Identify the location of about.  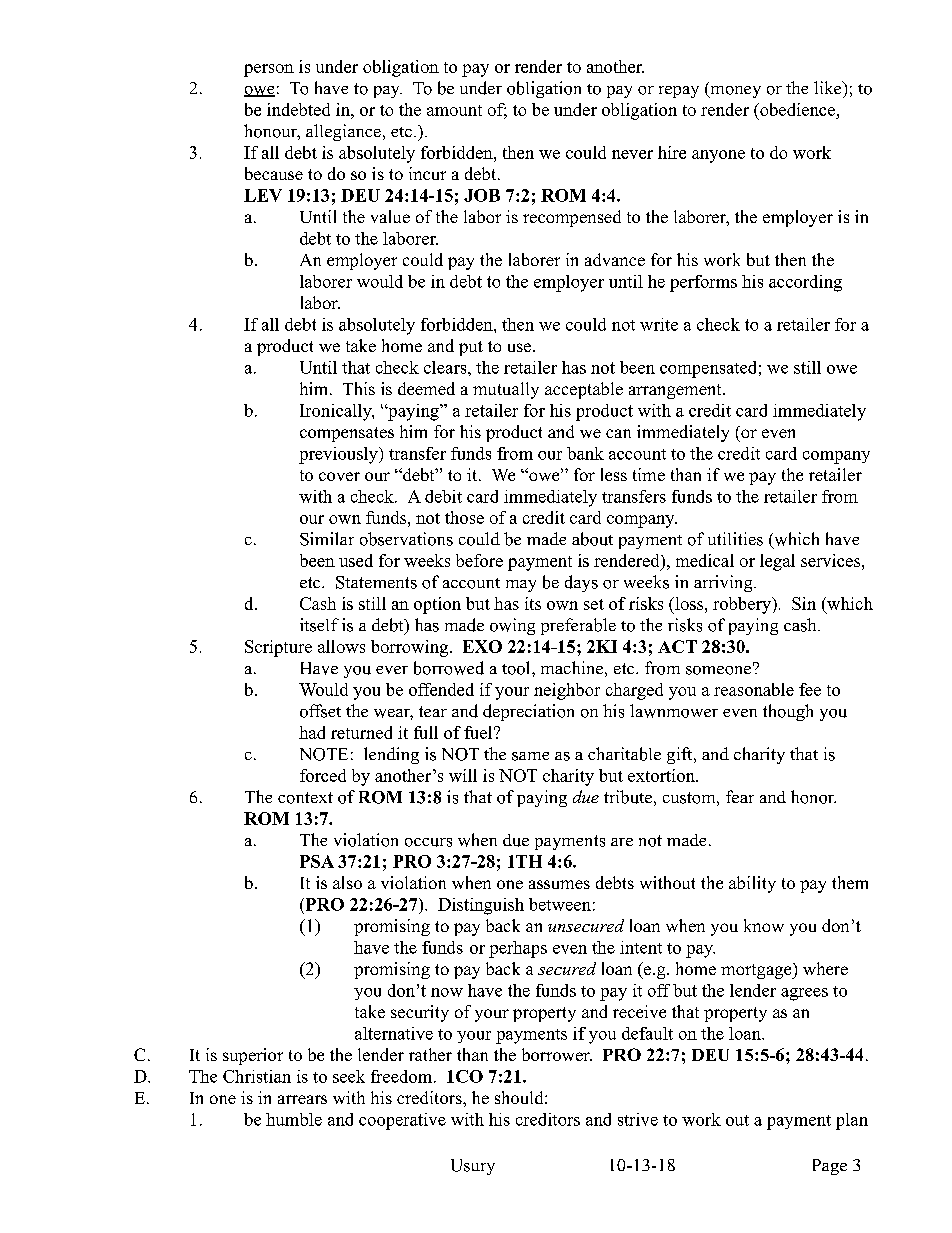
(592, 539).
